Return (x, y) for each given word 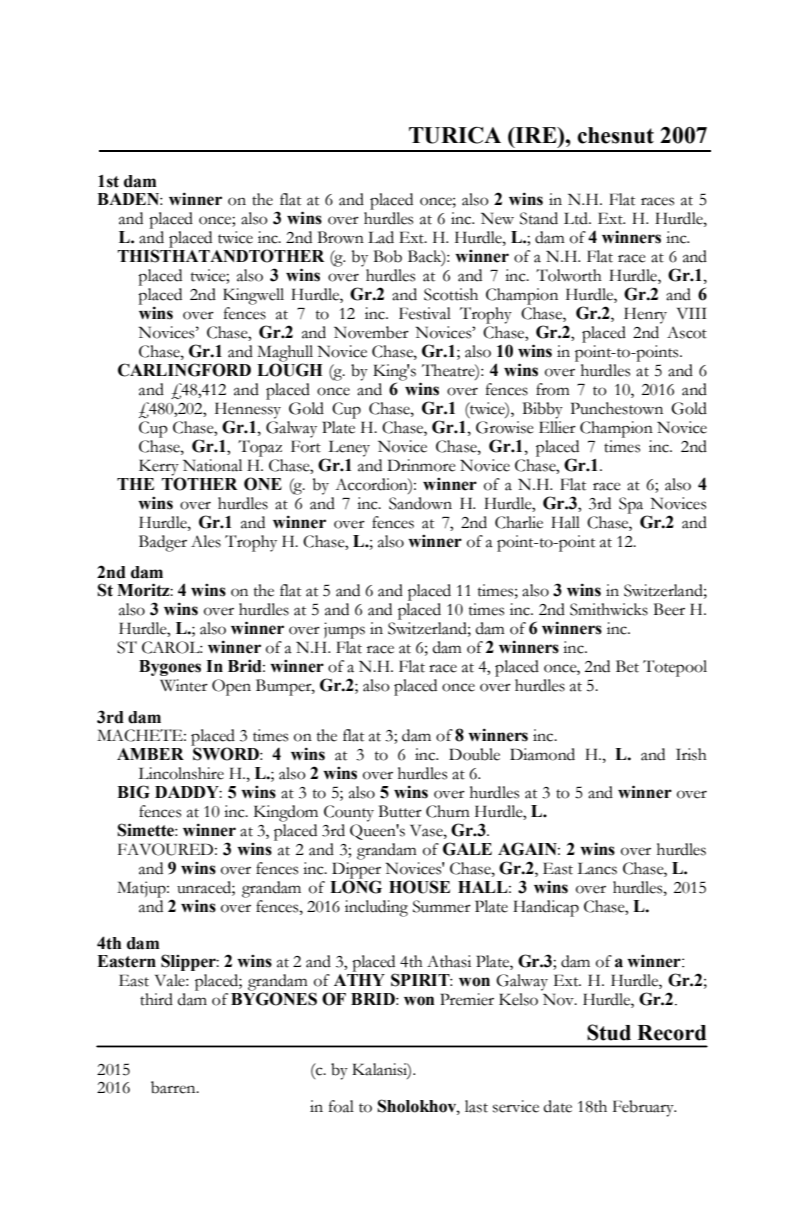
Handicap (546, 908)
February (644, 1108)
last (476, 1106)
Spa (631, 505)
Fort (306, 446)
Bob (388, 256)
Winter (184, 685)
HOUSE (419, 887)
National (212, 465)
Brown (341, 237)
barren (174, 1087)
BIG (133, 792)
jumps (344, 632)
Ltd (577, 218)
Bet (627, 666)
